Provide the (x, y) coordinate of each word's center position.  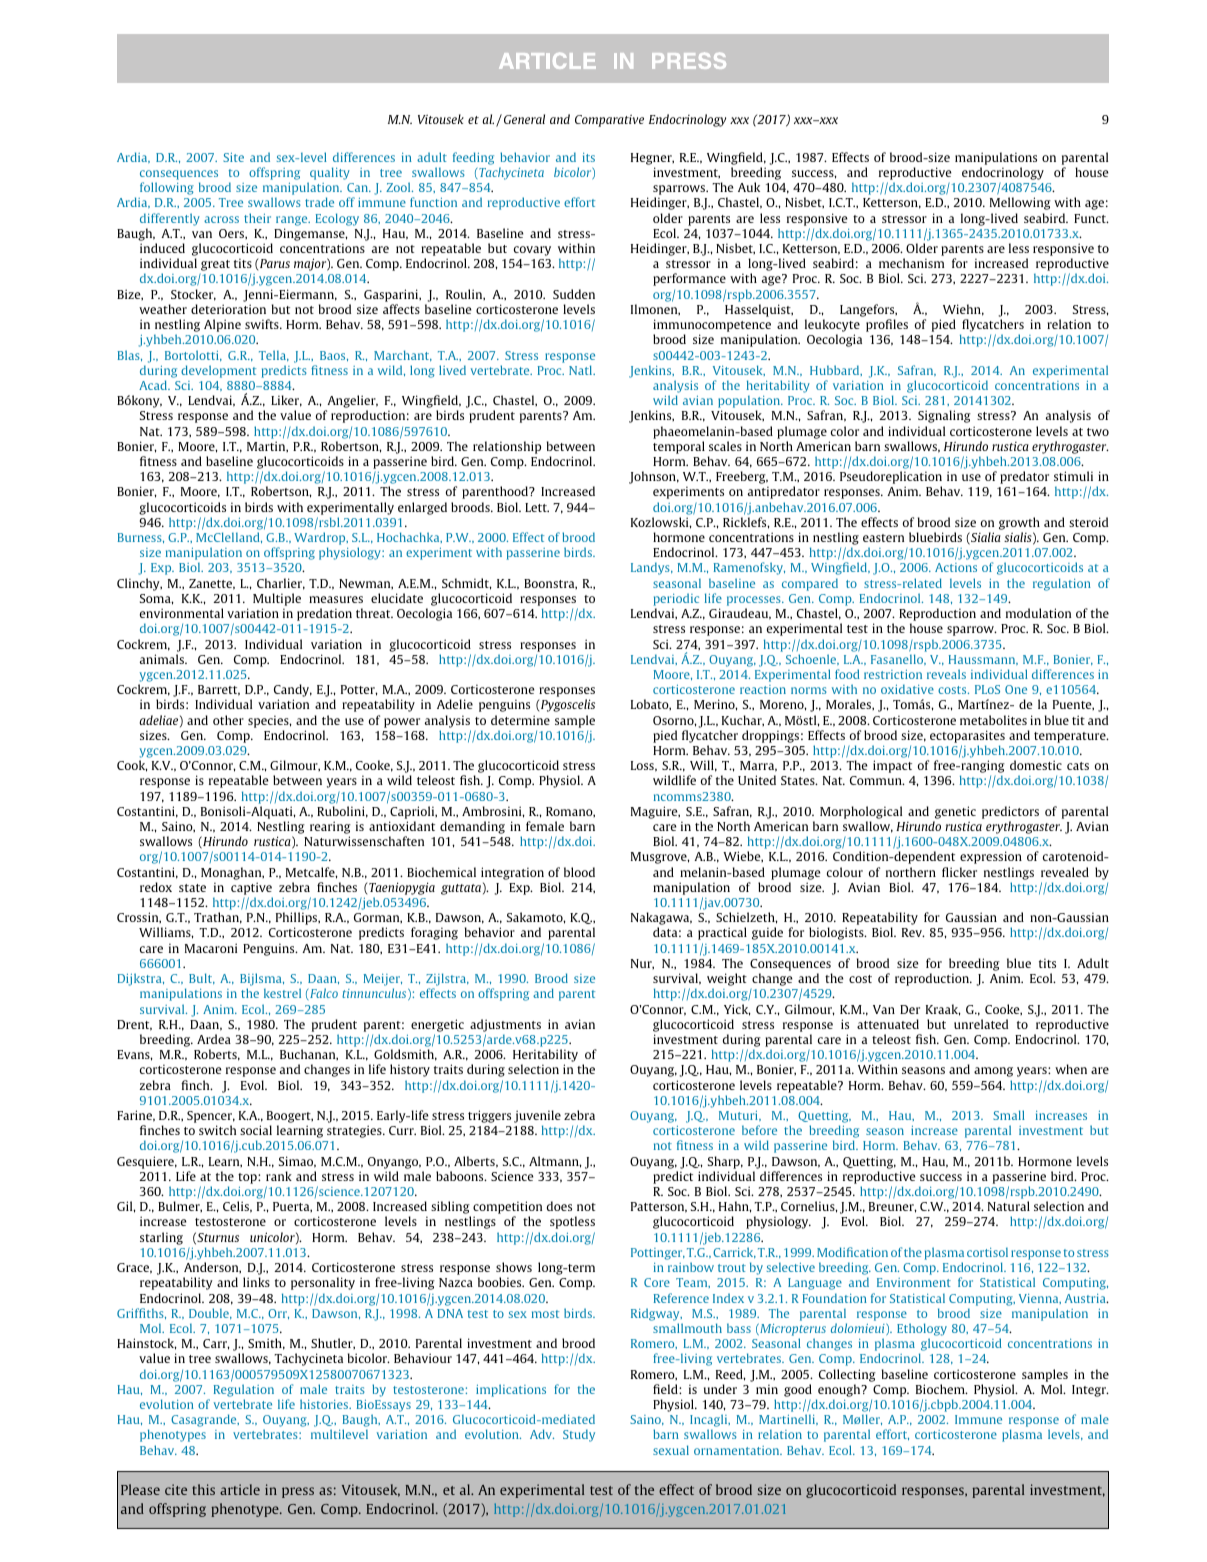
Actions (956, 567)
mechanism (911, 263)
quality (329, 175)
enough (840, 1390)
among (993, 1072)
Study (579, 1435)
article (240, 1489)
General (524, 119)
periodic (676, 599)
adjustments (505, 1025)
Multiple (277, 599)
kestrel (282, 993)
